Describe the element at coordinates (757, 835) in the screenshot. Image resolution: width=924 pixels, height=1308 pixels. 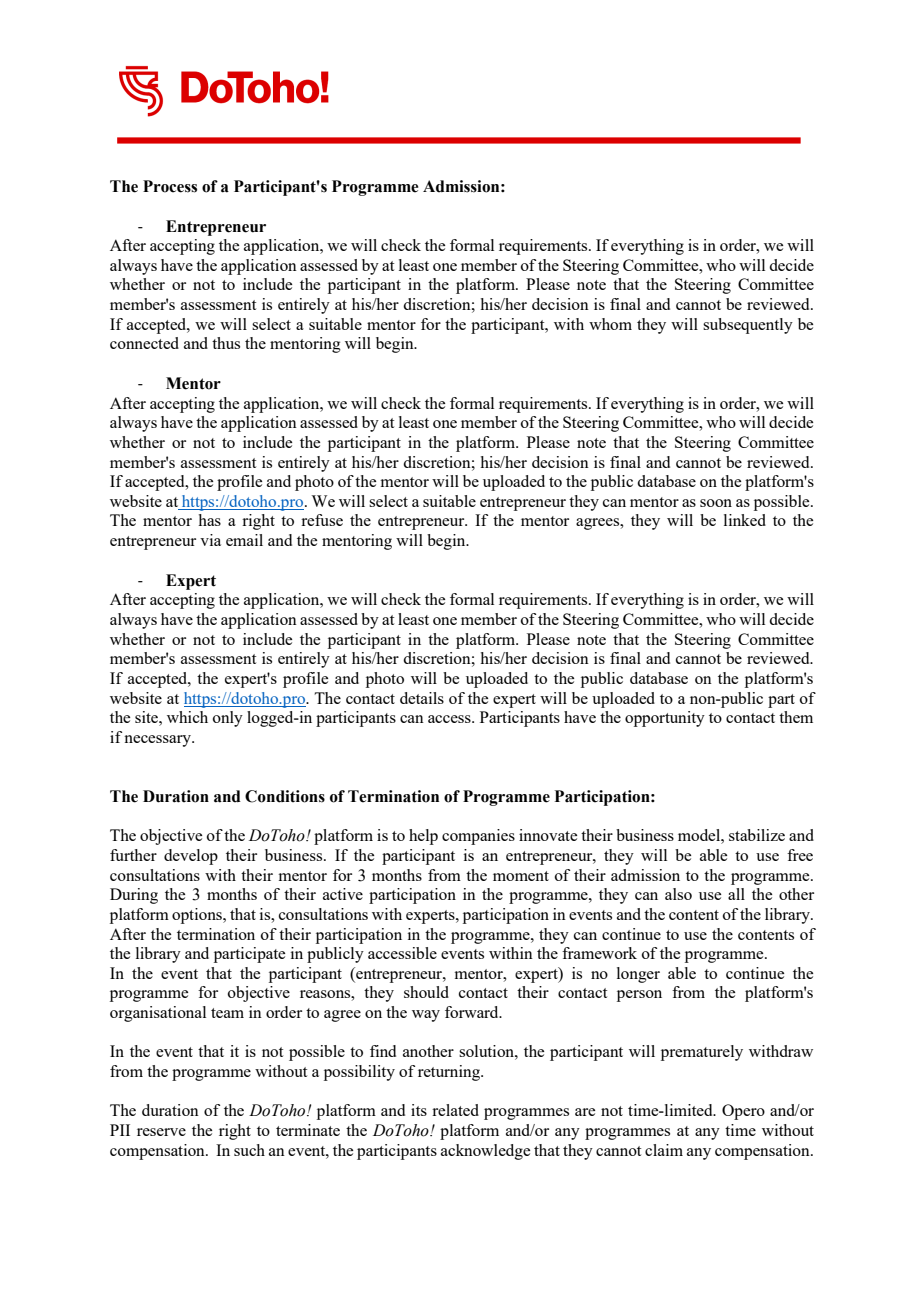
I see `stabilize` at that location.
